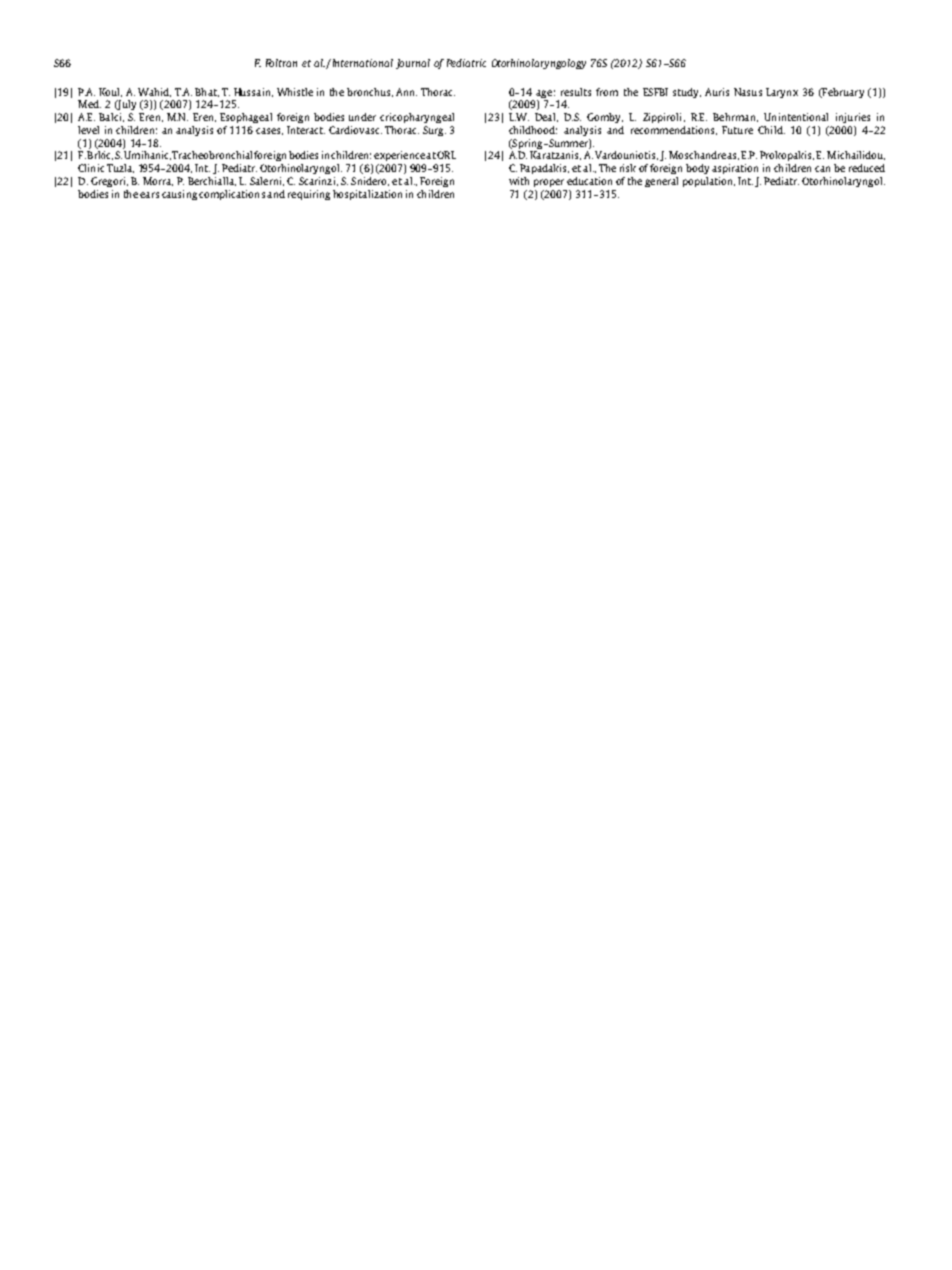 The height and width of the screenshot is (1270, 952). Describe the element at coordinates (413, 64) in the screenshot. I see `Journal` at that location.
